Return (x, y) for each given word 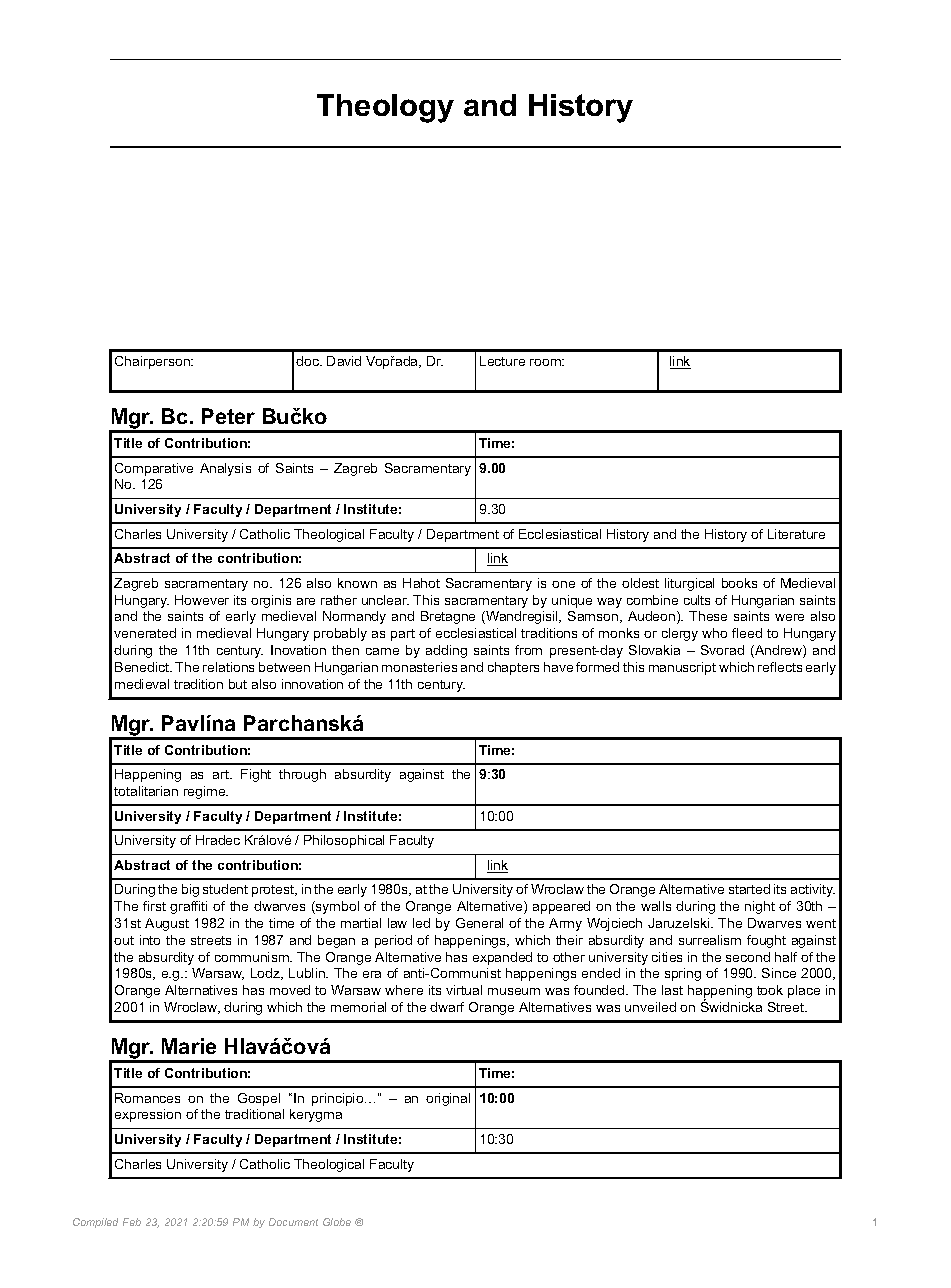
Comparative (154, 469)
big (190, 890)
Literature (796, 534)
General (479, 923)
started (749, 889)
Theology (385, 108)
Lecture (502, 361)
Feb (132, 1222)
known (357, 583)
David (344, 361)
